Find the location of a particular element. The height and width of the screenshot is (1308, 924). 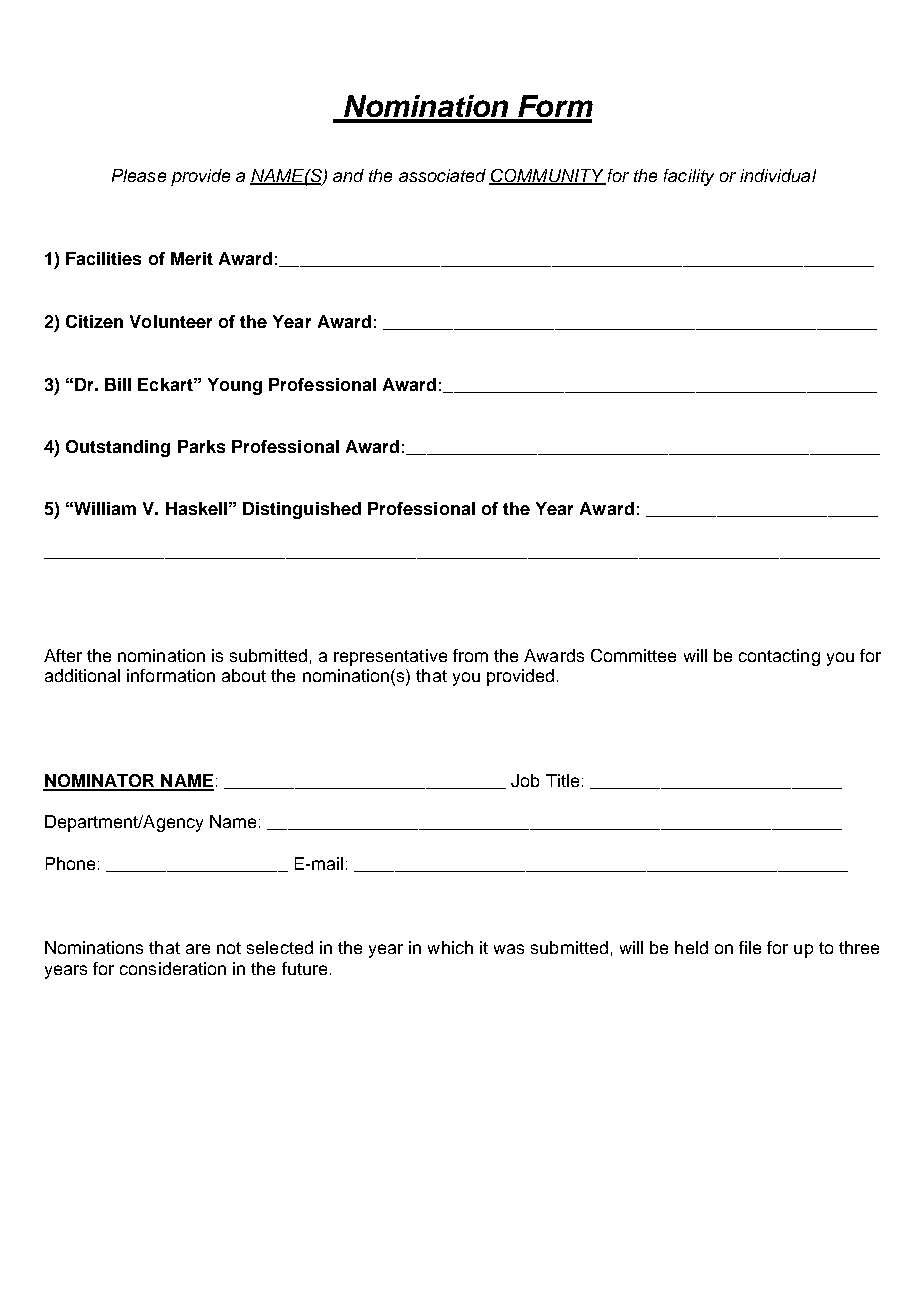

Haskell is located at coordinates (196, 508).
